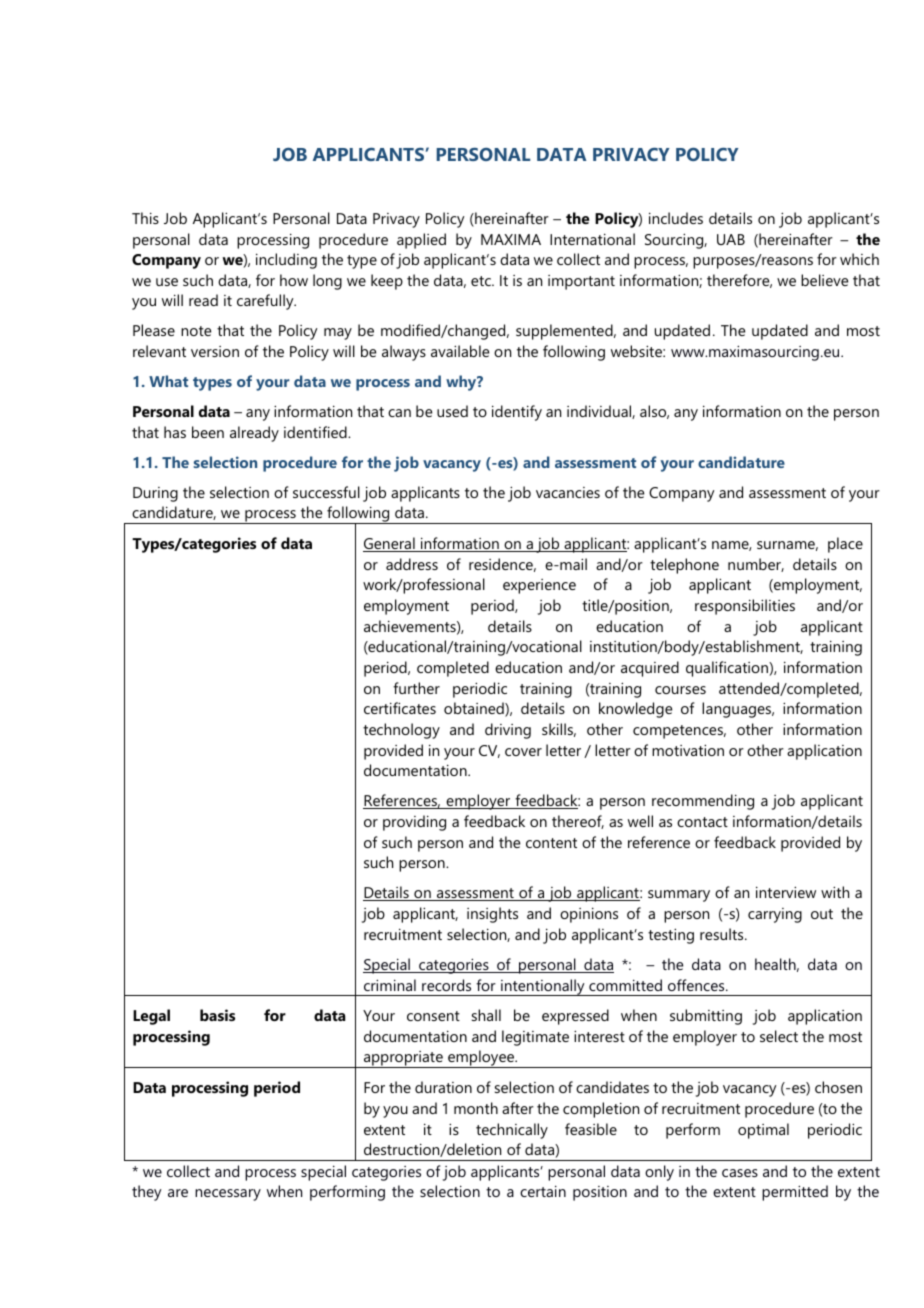  I want to click on technically, so click(512, 1131).
